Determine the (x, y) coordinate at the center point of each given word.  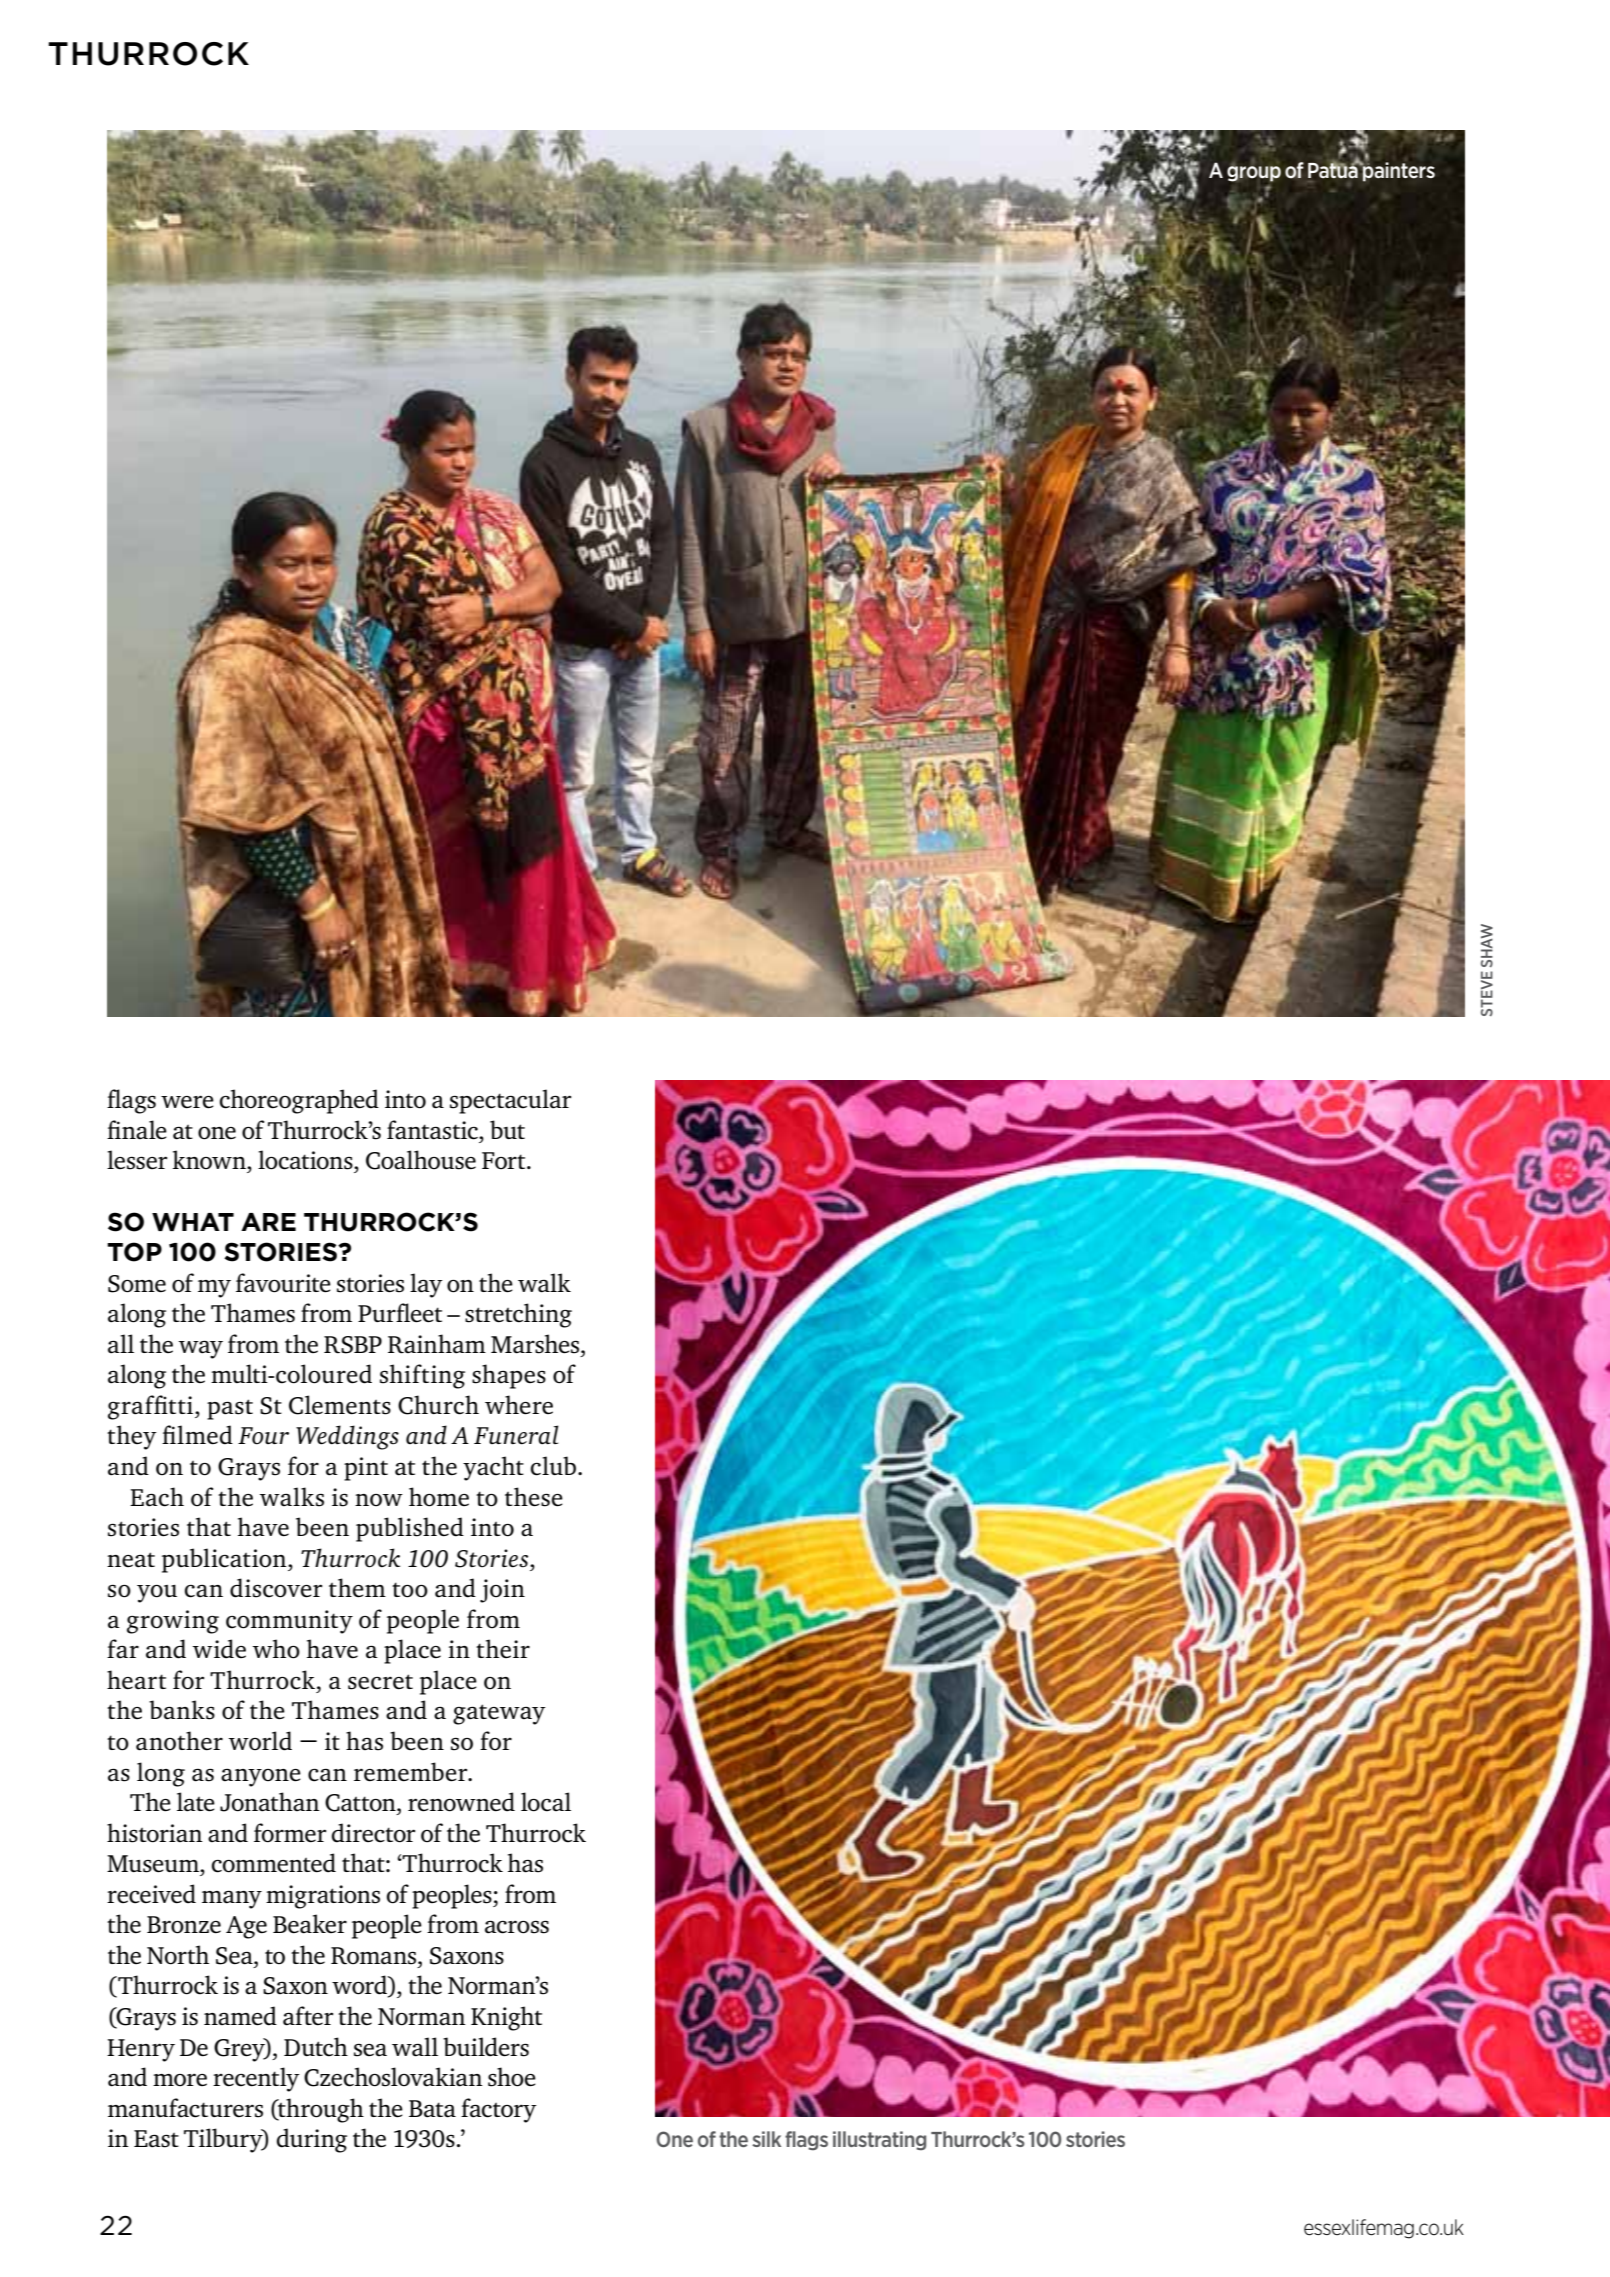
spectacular (510, 1101)
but (507, 1129)
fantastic (433, 1130)
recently (256, 2079)
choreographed (299, 1101)
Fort (505, 1160)
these (534, 1497)
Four (263, 1436)
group (1254, 173)
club (553, 1466)
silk (766, 2139)
